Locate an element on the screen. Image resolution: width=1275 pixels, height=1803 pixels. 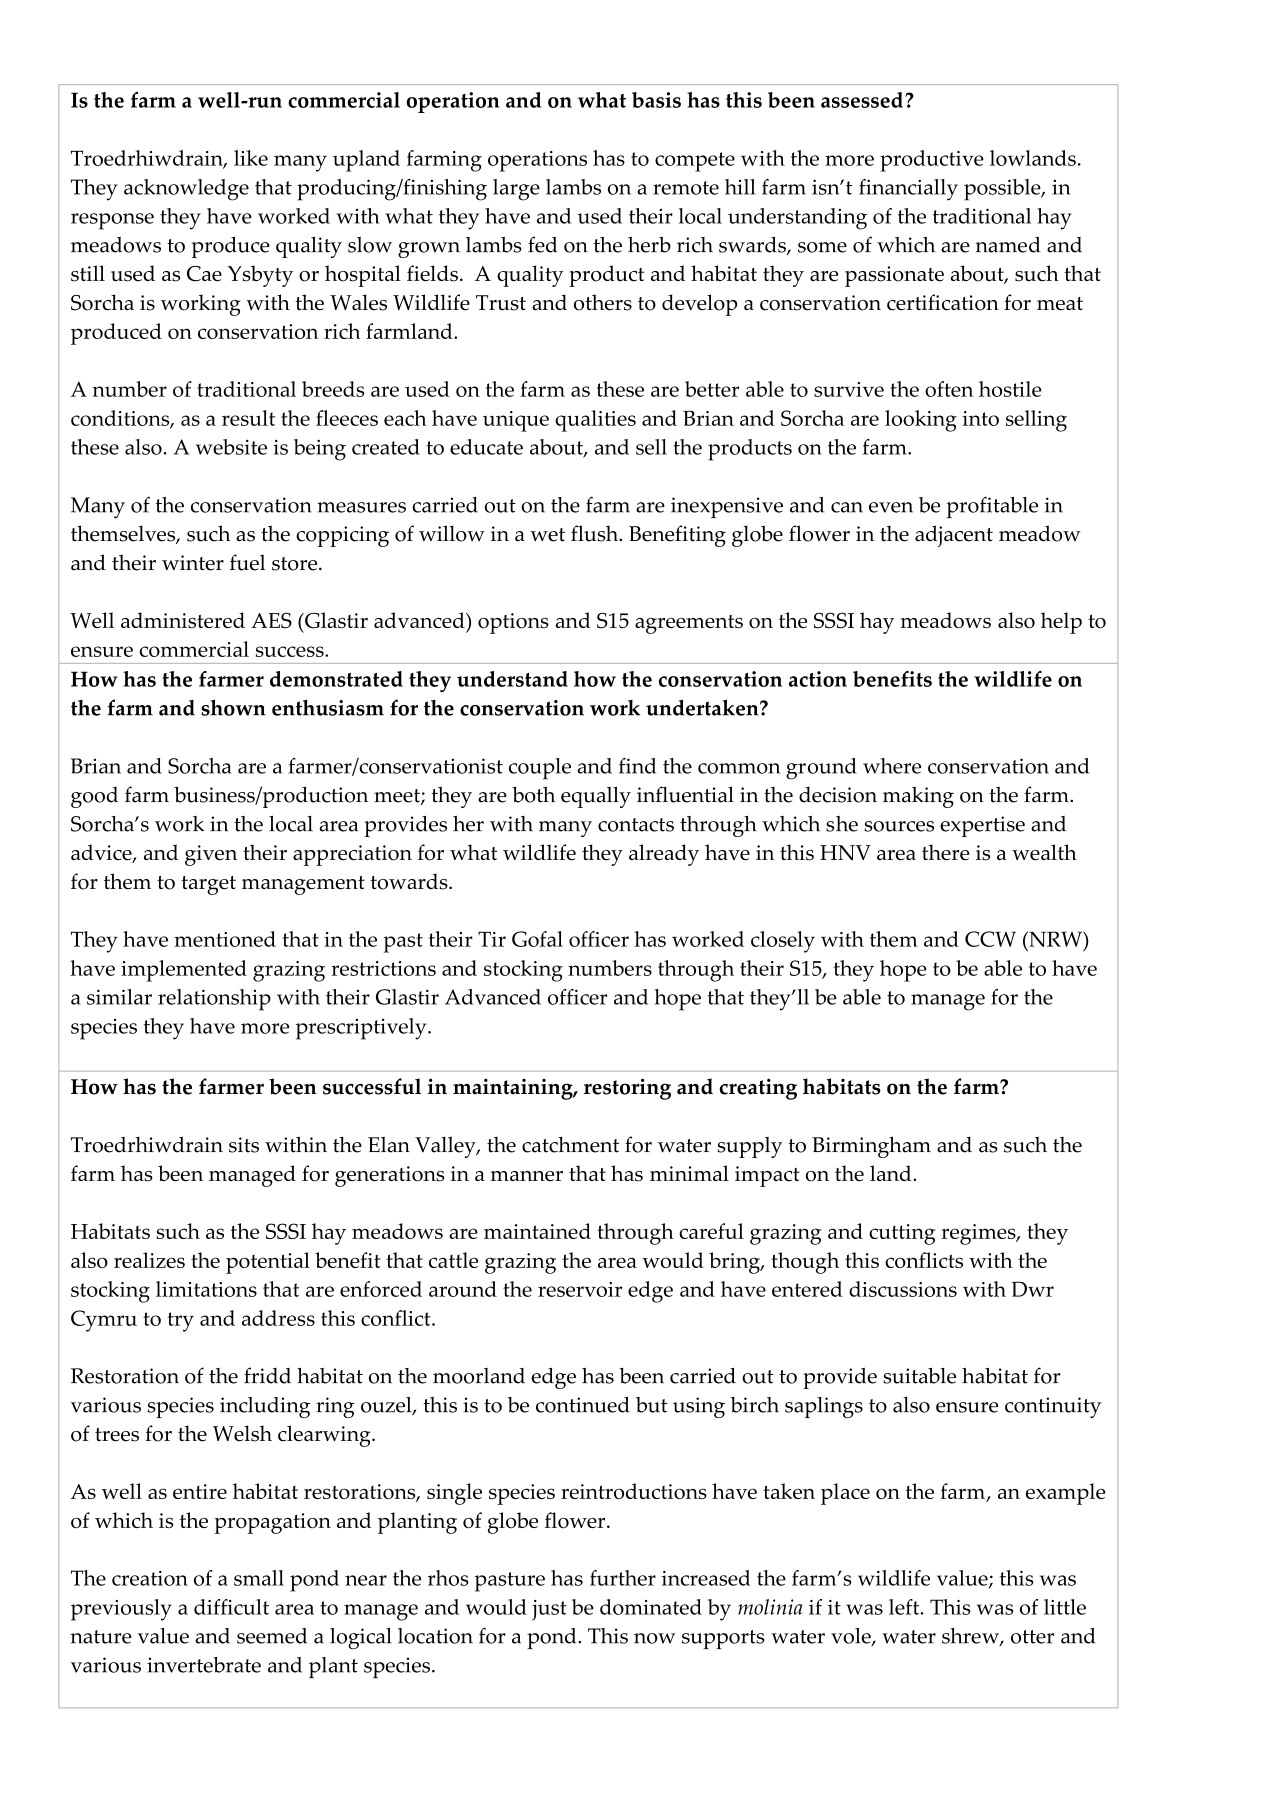
just is located at coordinates (549, 1610).
